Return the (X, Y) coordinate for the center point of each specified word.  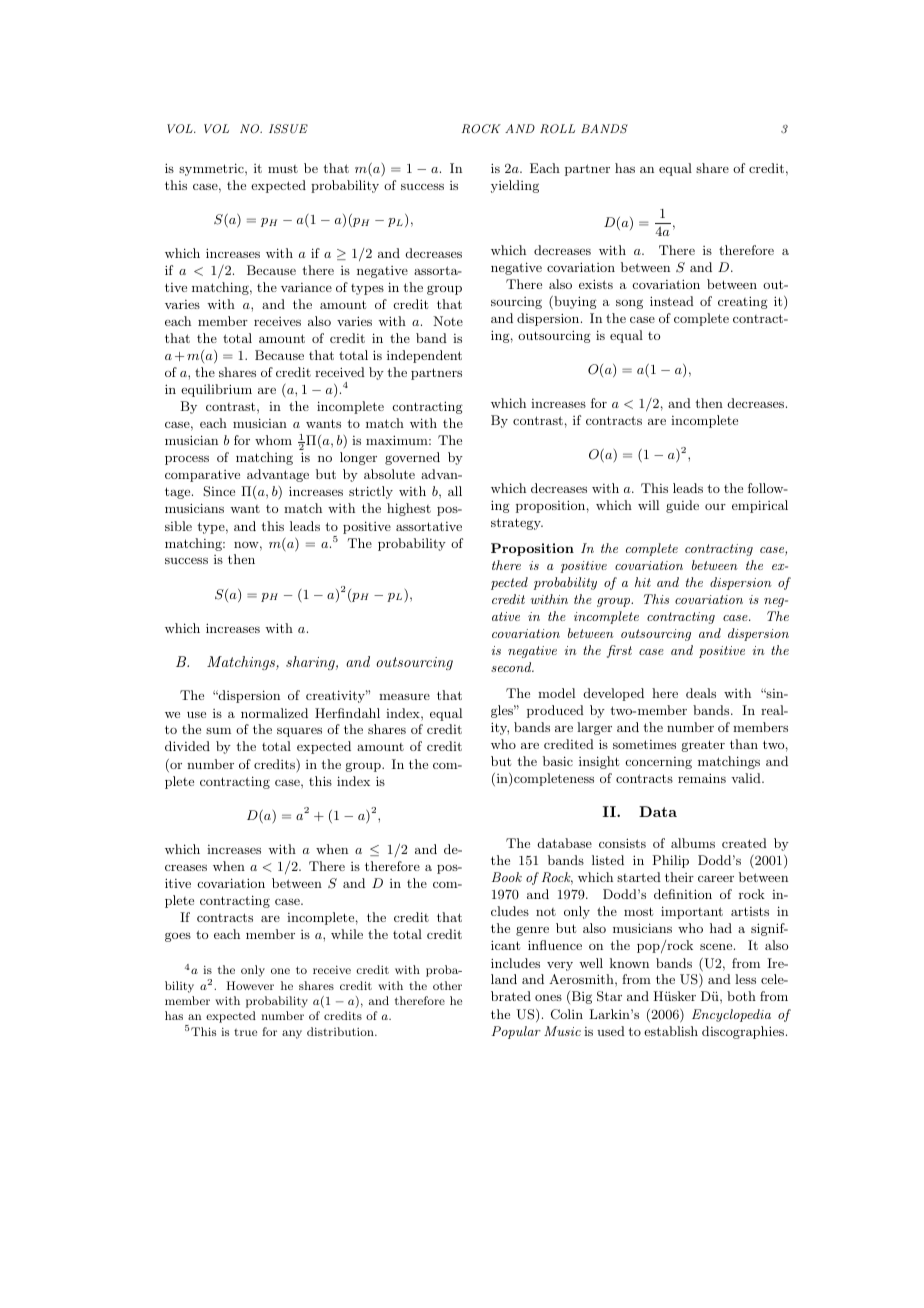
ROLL (557, 129)
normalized (274, 713)
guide (682, 506)
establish (671, 1031)
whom (273, 440)
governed (412, 458)
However (250, 985)
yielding (515, 186)
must (283, 169)
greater (703, 746)
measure (404, 697)
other (447, 985)
